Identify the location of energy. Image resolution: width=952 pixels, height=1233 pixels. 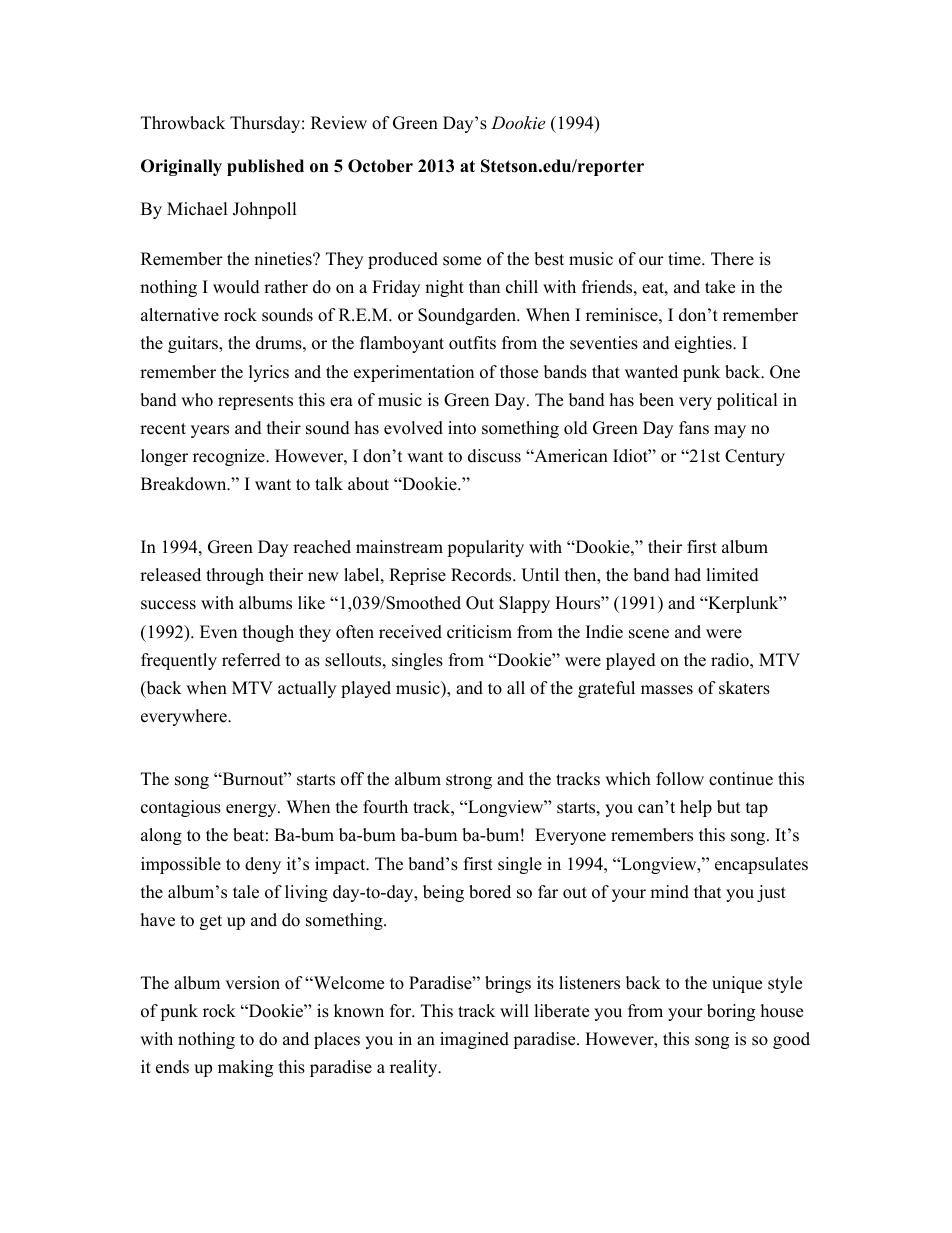
(252, 810).
